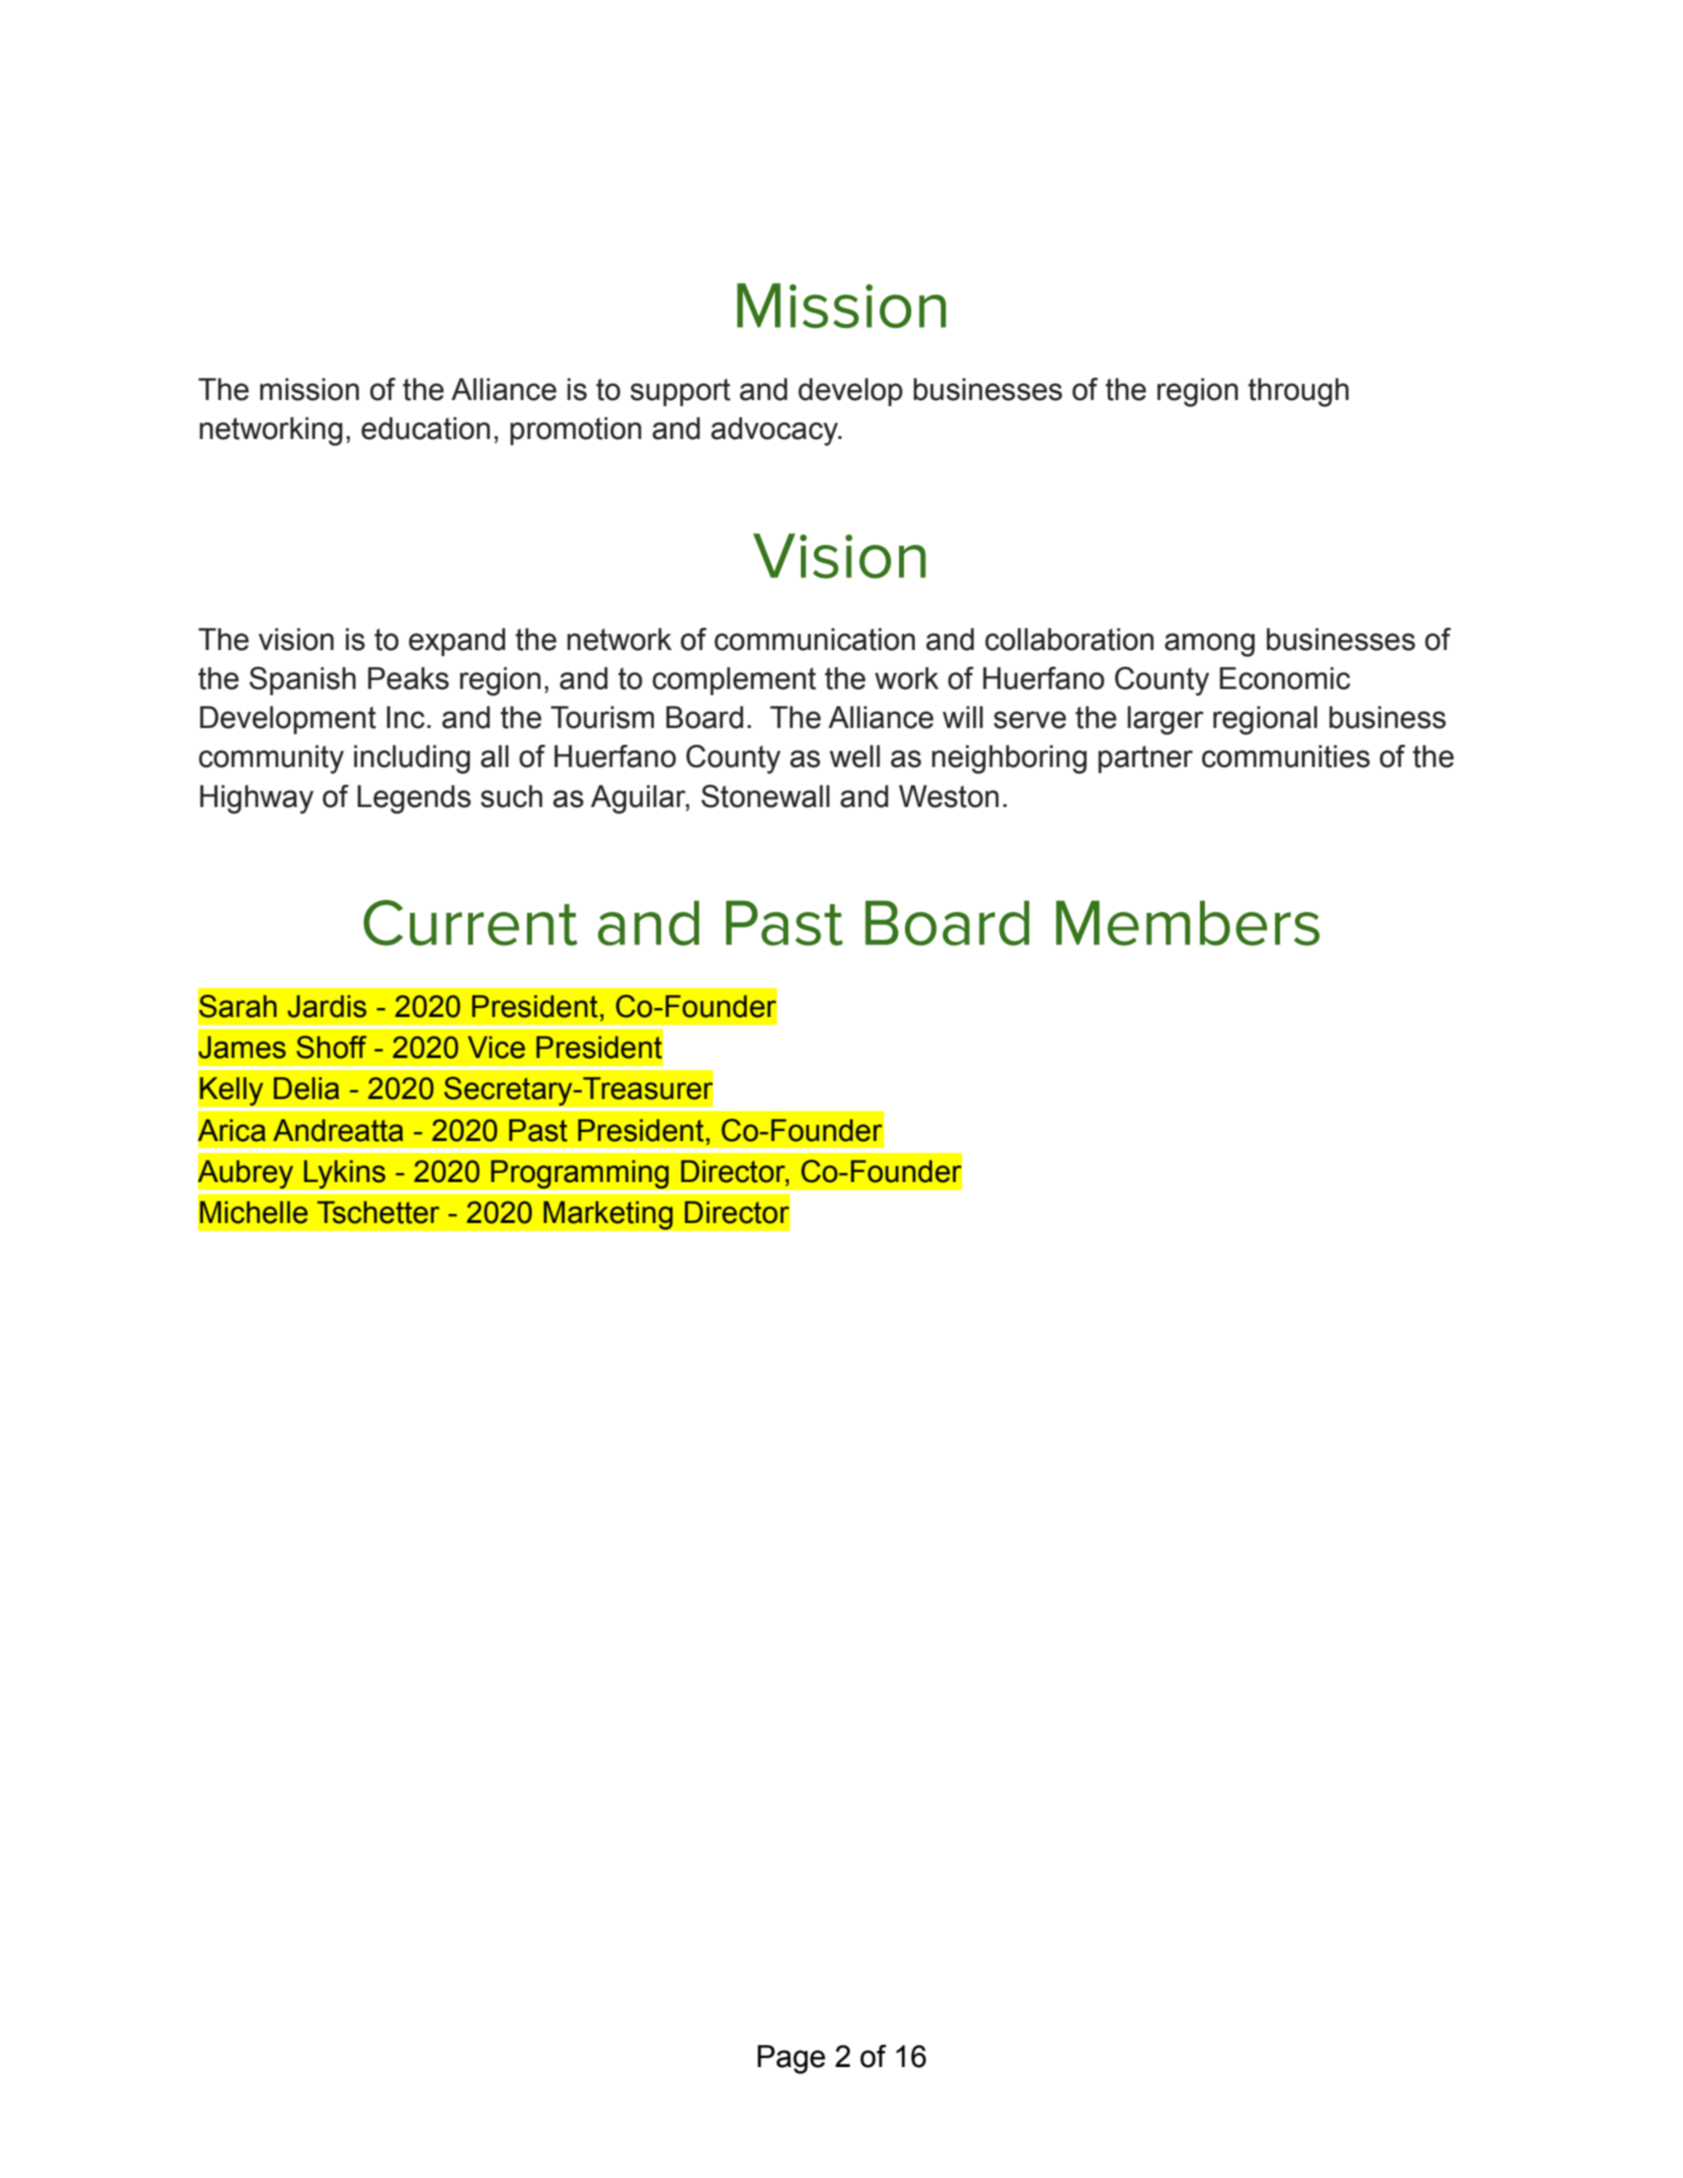  I want to click on Marketing, so click(608, 1215).
